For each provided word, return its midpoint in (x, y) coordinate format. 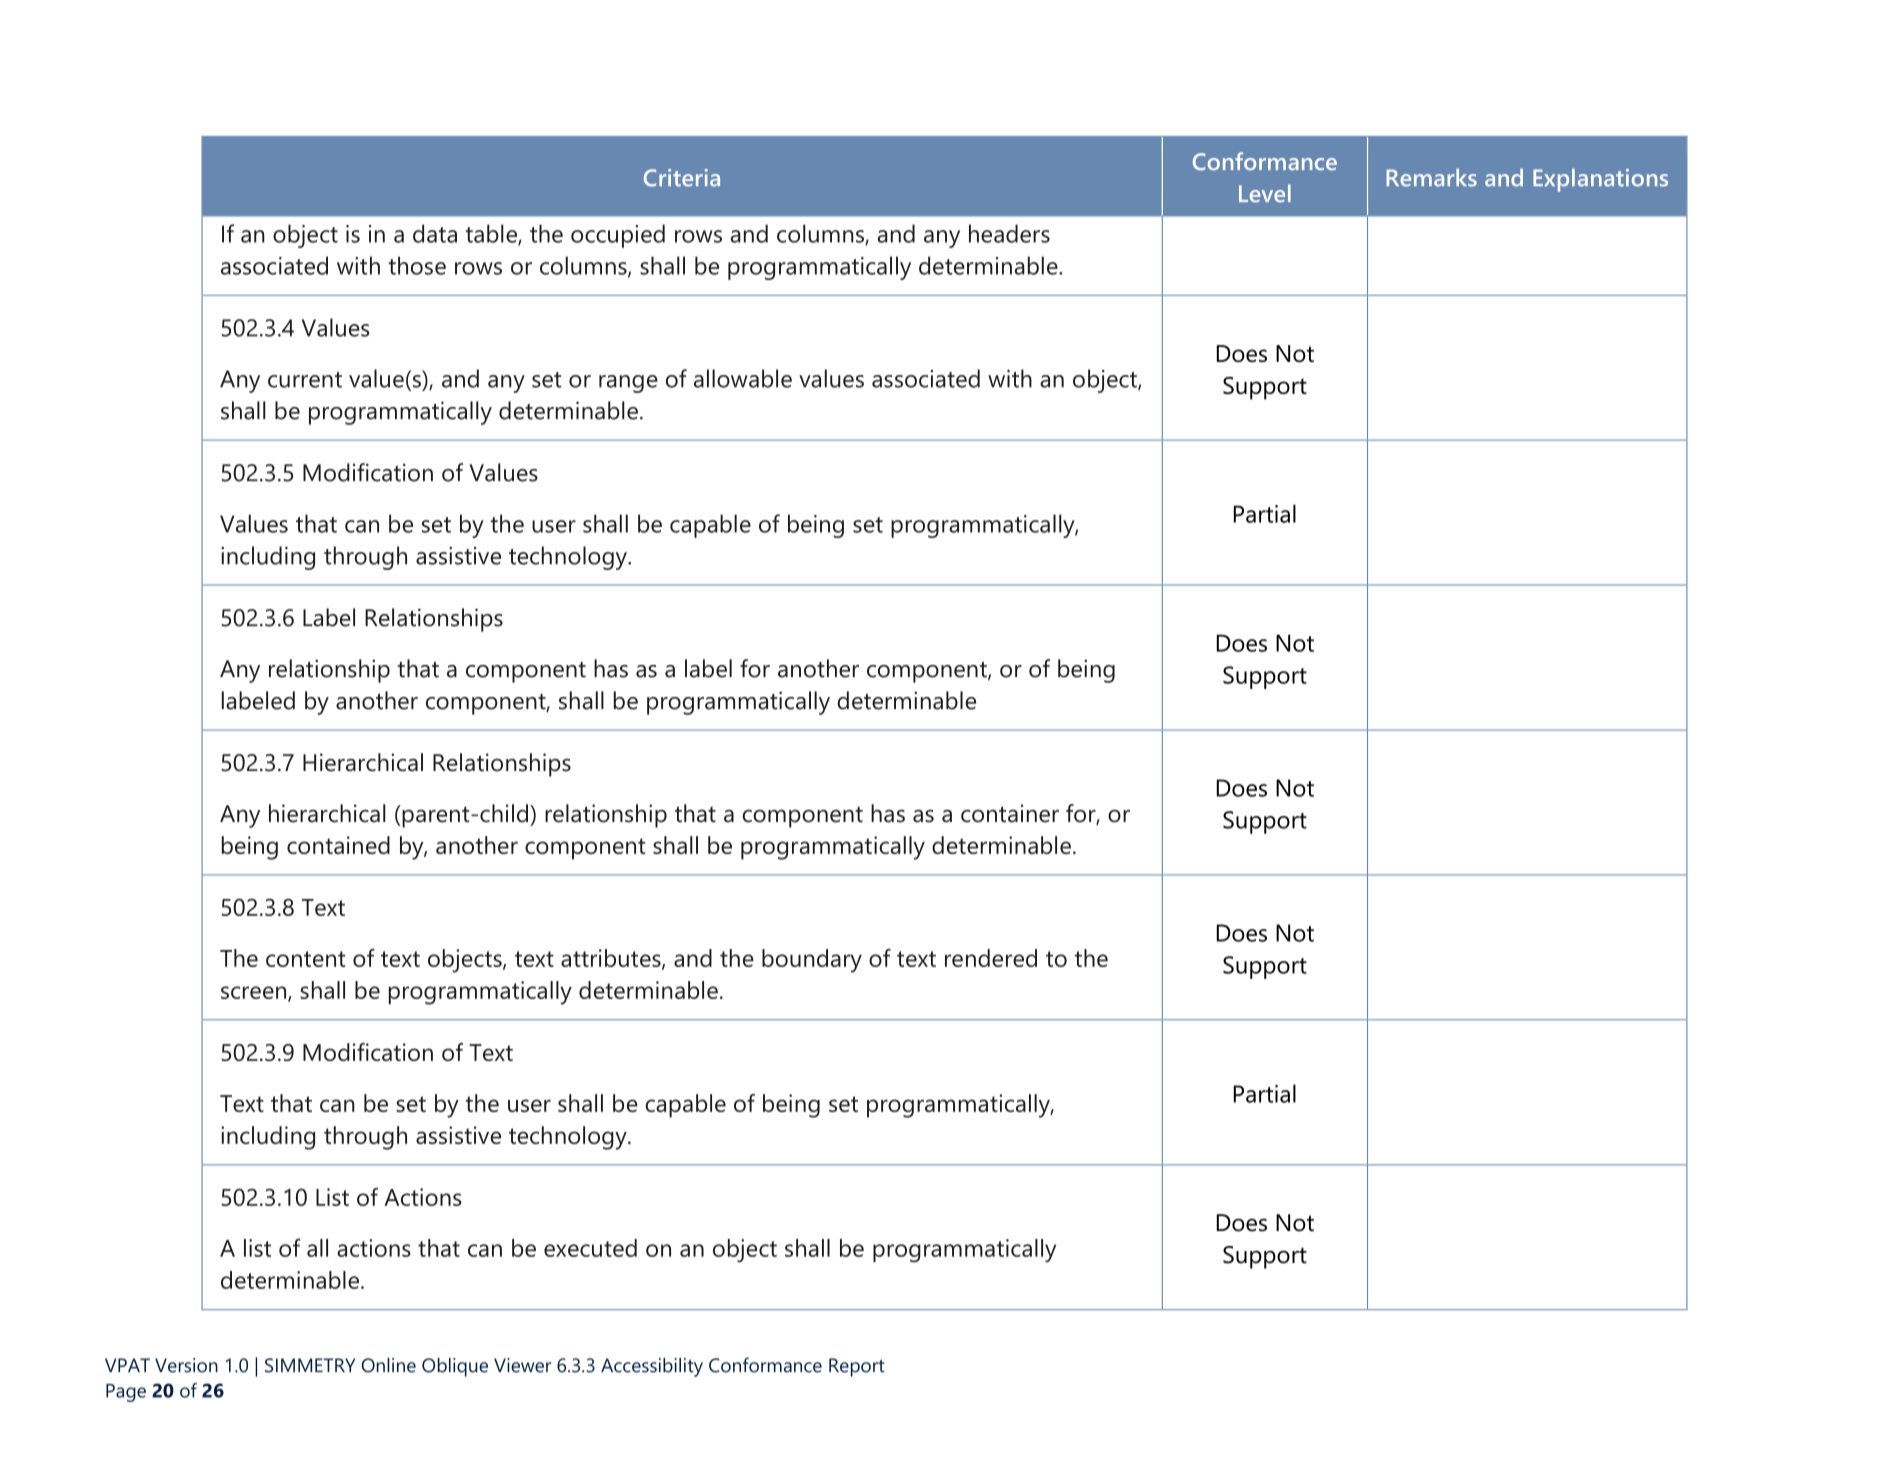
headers (1009, 233)
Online (388, 1365)
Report (857, 1367)
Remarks (1431, 177)
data (435, 233)
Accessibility (652, 1367)
